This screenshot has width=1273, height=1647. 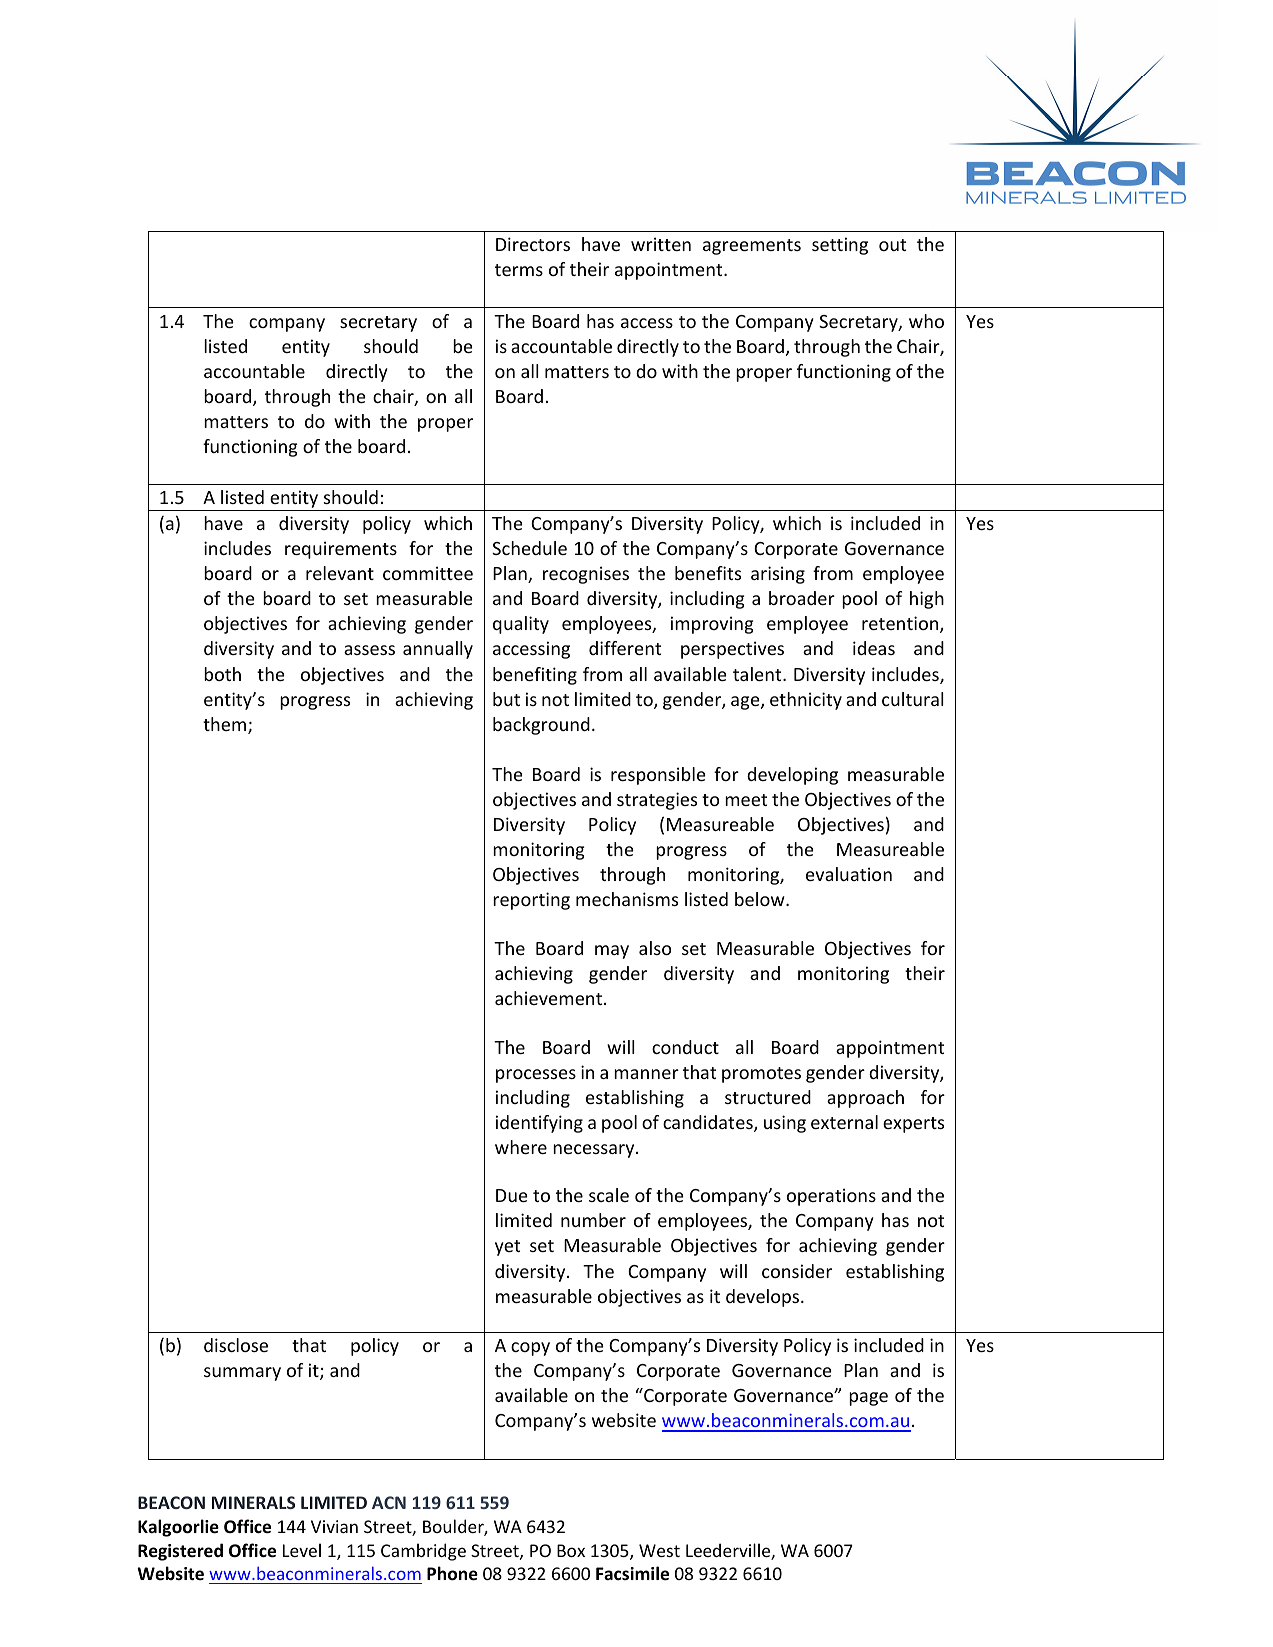 I want to click on identifying, so click(x=539, y=1124).
